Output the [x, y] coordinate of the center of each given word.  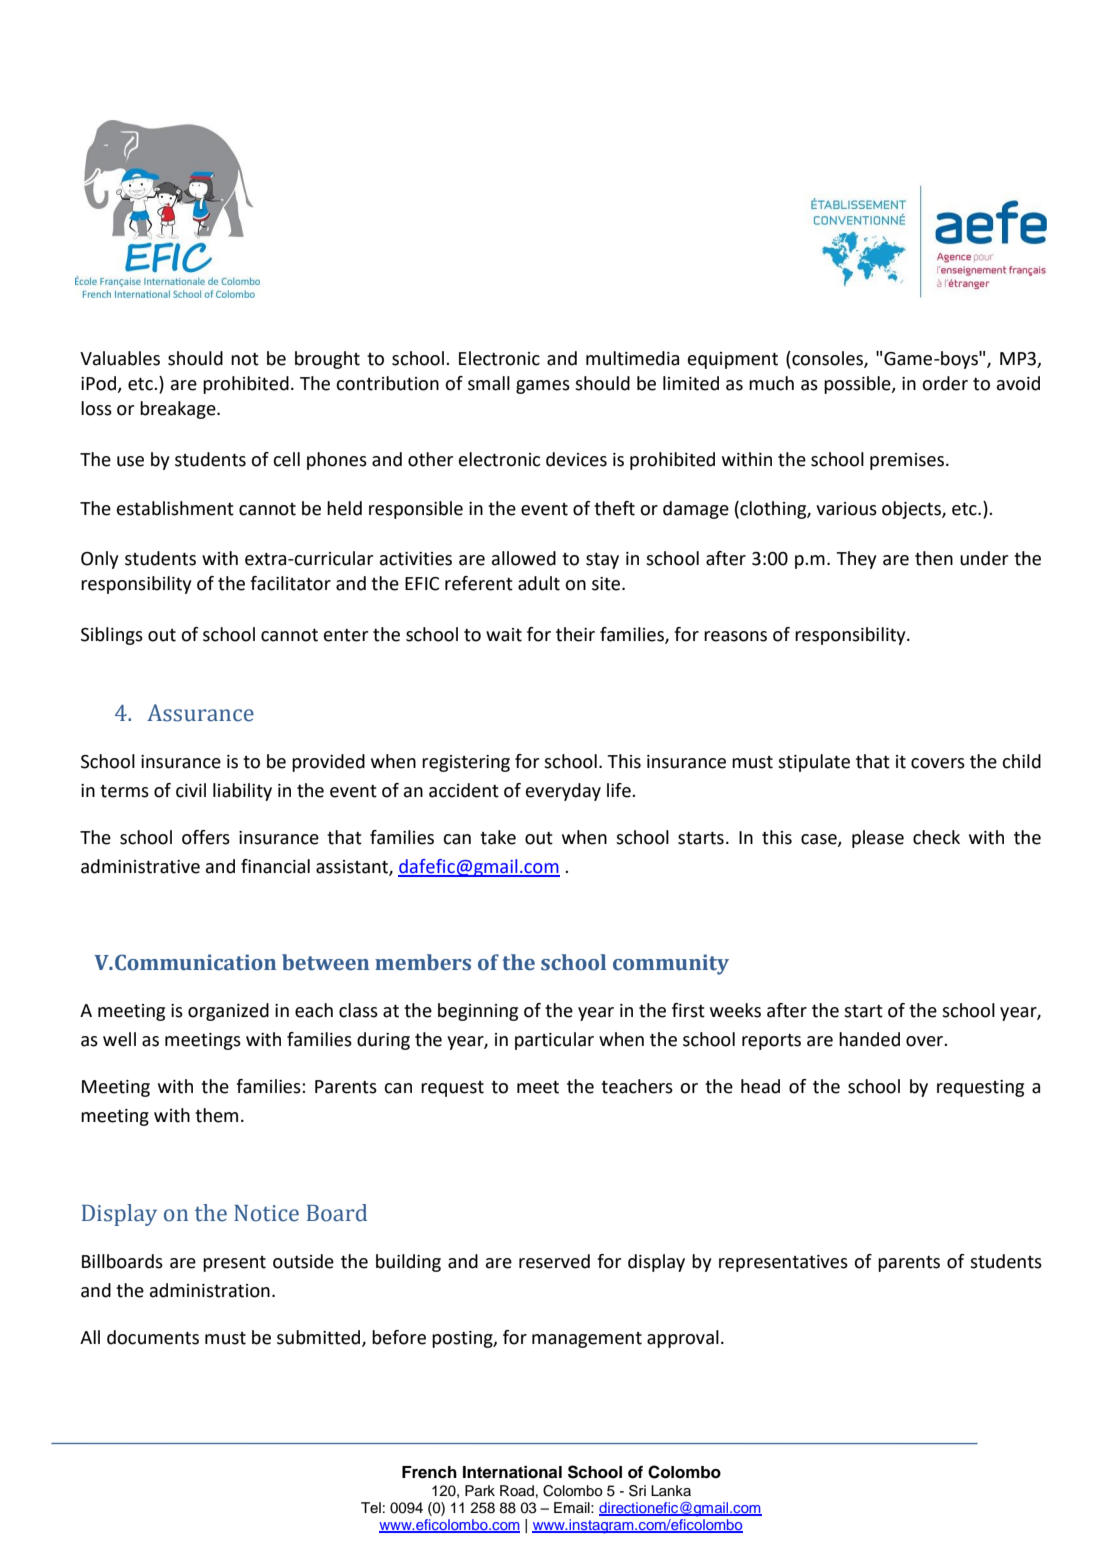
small [489, 383]
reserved [554, 1261]
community [671, 964]
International [512, 1472]
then [934, 558]
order [945, 383]
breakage [179, 410]
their [575, 634]
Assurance [200, 713]
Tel [371, 1507]
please [878, 839]
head [760, 1086]
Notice [266, 1213]
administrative [140, 866]
